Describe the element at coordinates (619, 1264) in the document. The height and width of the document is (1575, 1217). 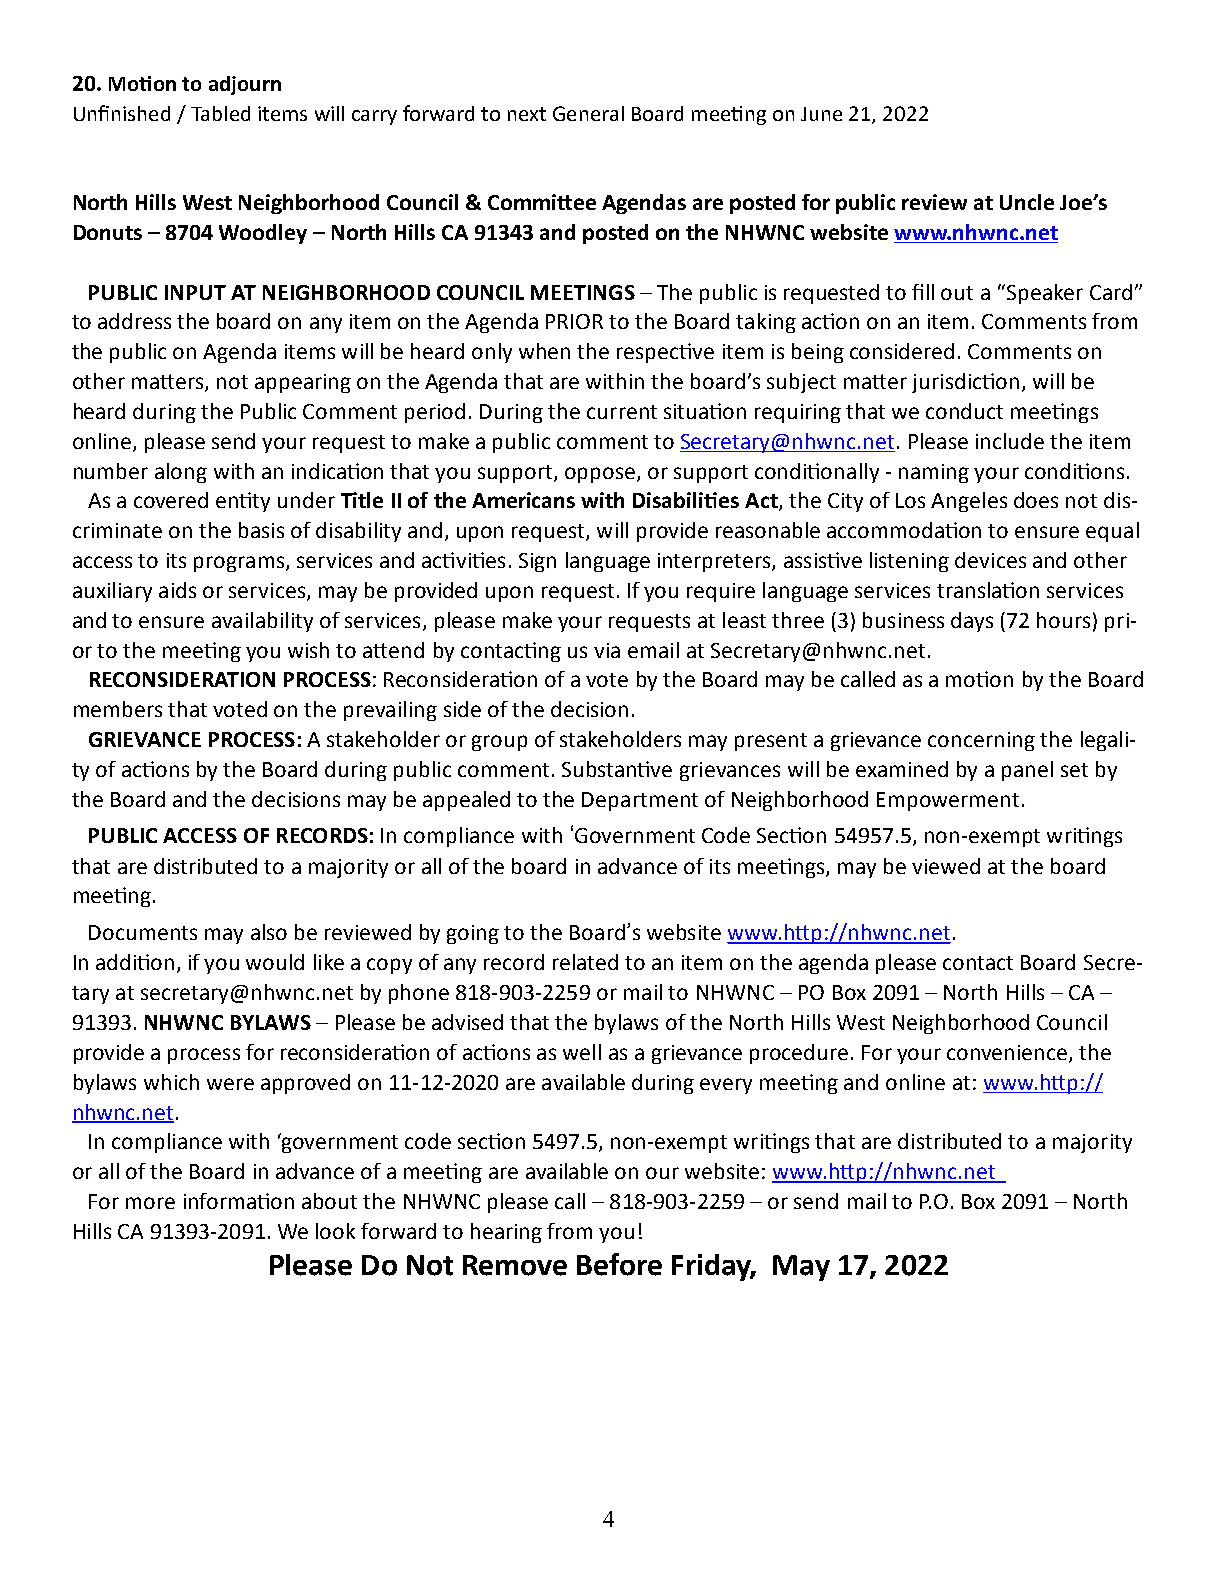
I see `Before` at that location.
